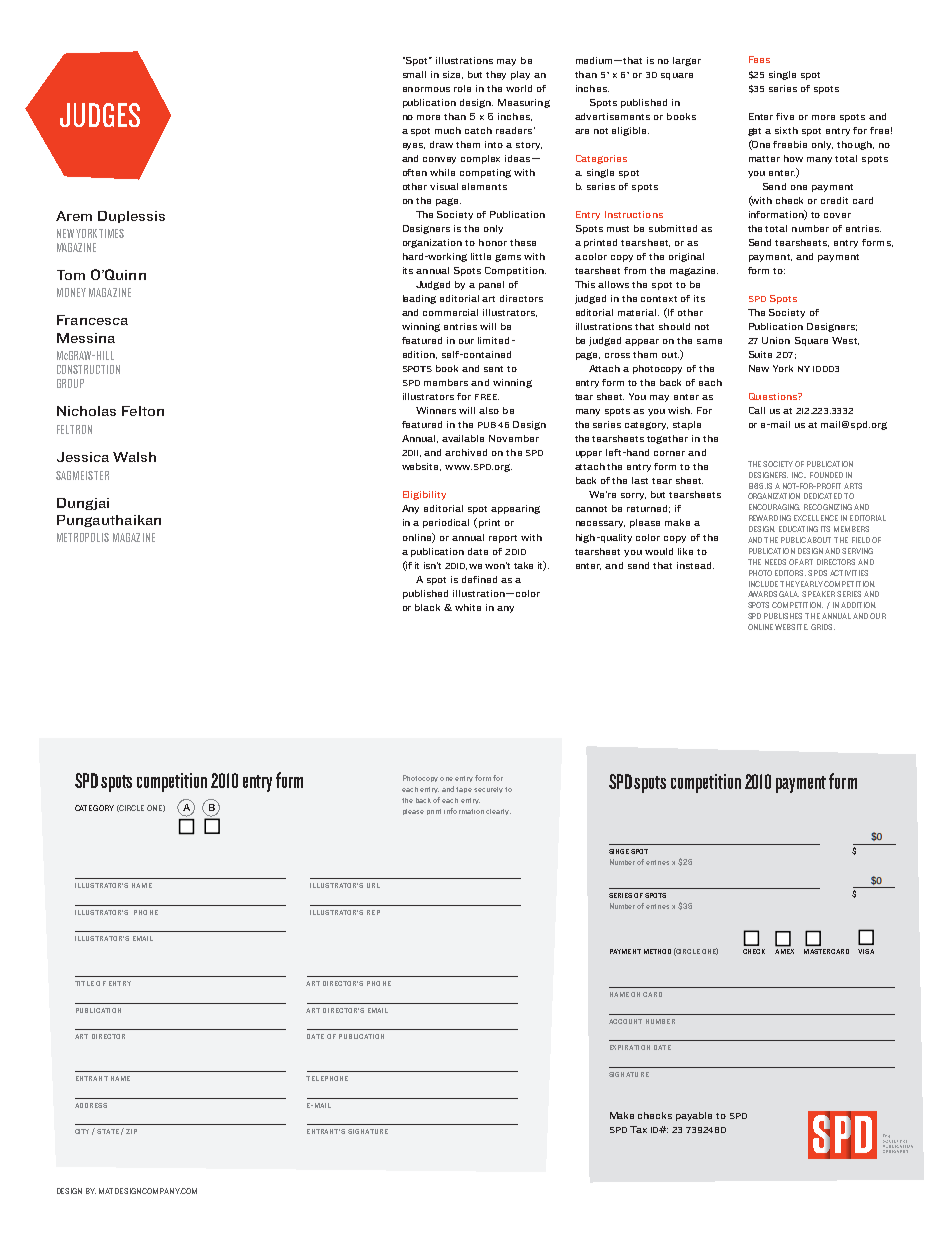 Image resolution: width=952 pixels, height=1233 pixels. Describe the element at coordinates (785, 116) in the page. I see `five` at that location.
